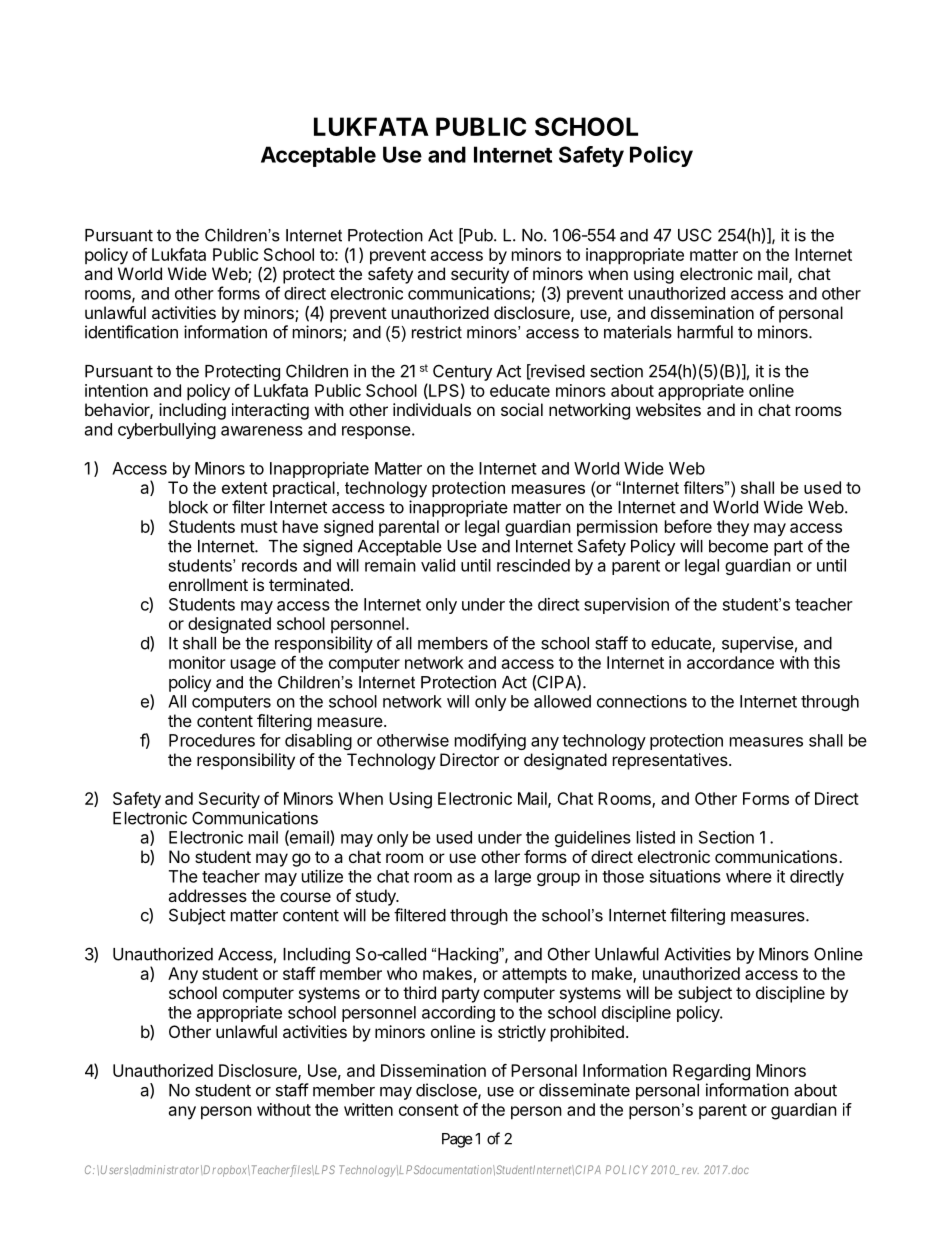  Describe the element at coordinates (368, 1109) in the screenshot. I see `written` at that location.
